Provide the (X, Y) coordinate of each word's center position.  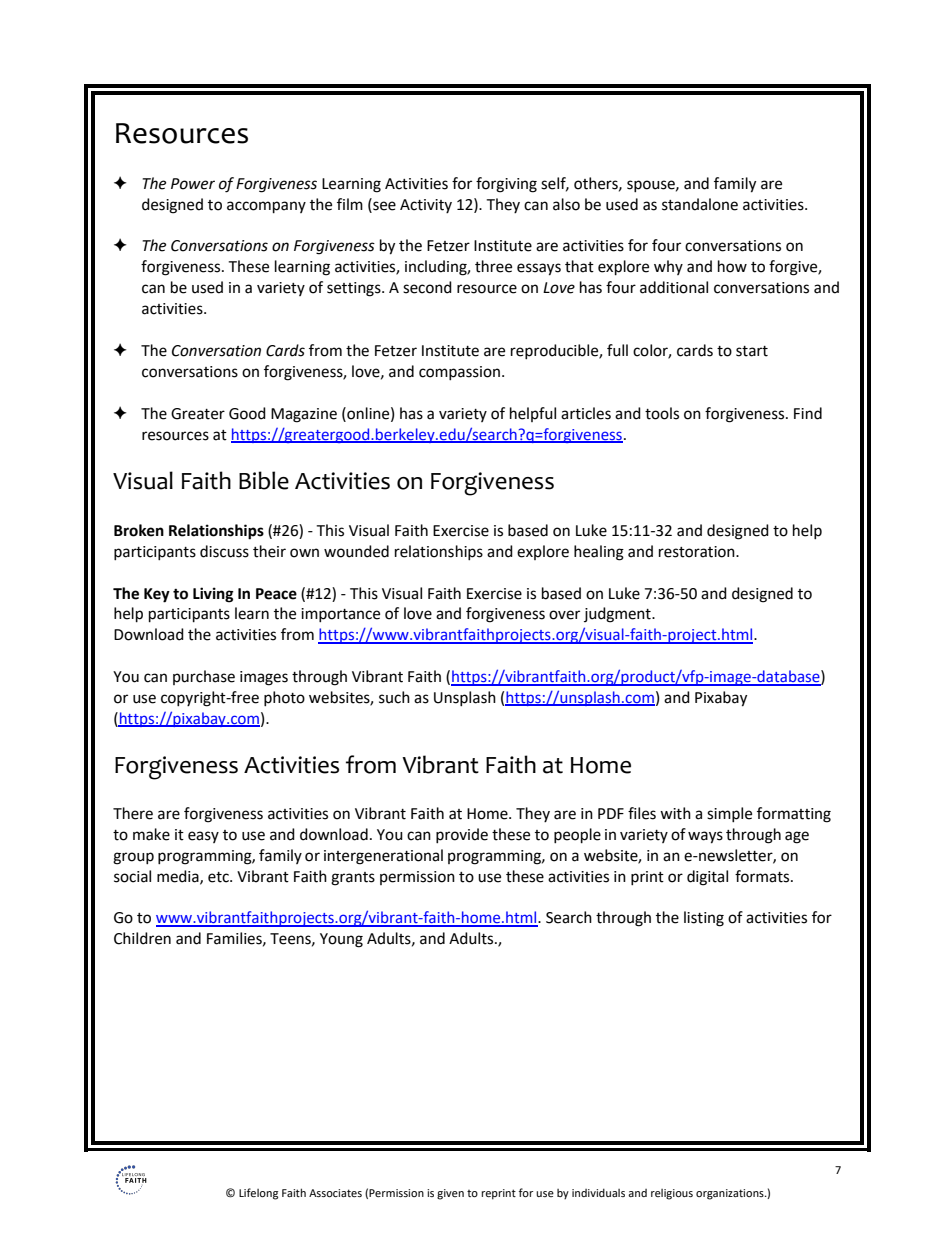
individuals (598, 1192)
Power (193, 184)
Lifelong (258, 1194)
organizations (731, 1194)
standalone (700, 204)
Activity (426, 206)
